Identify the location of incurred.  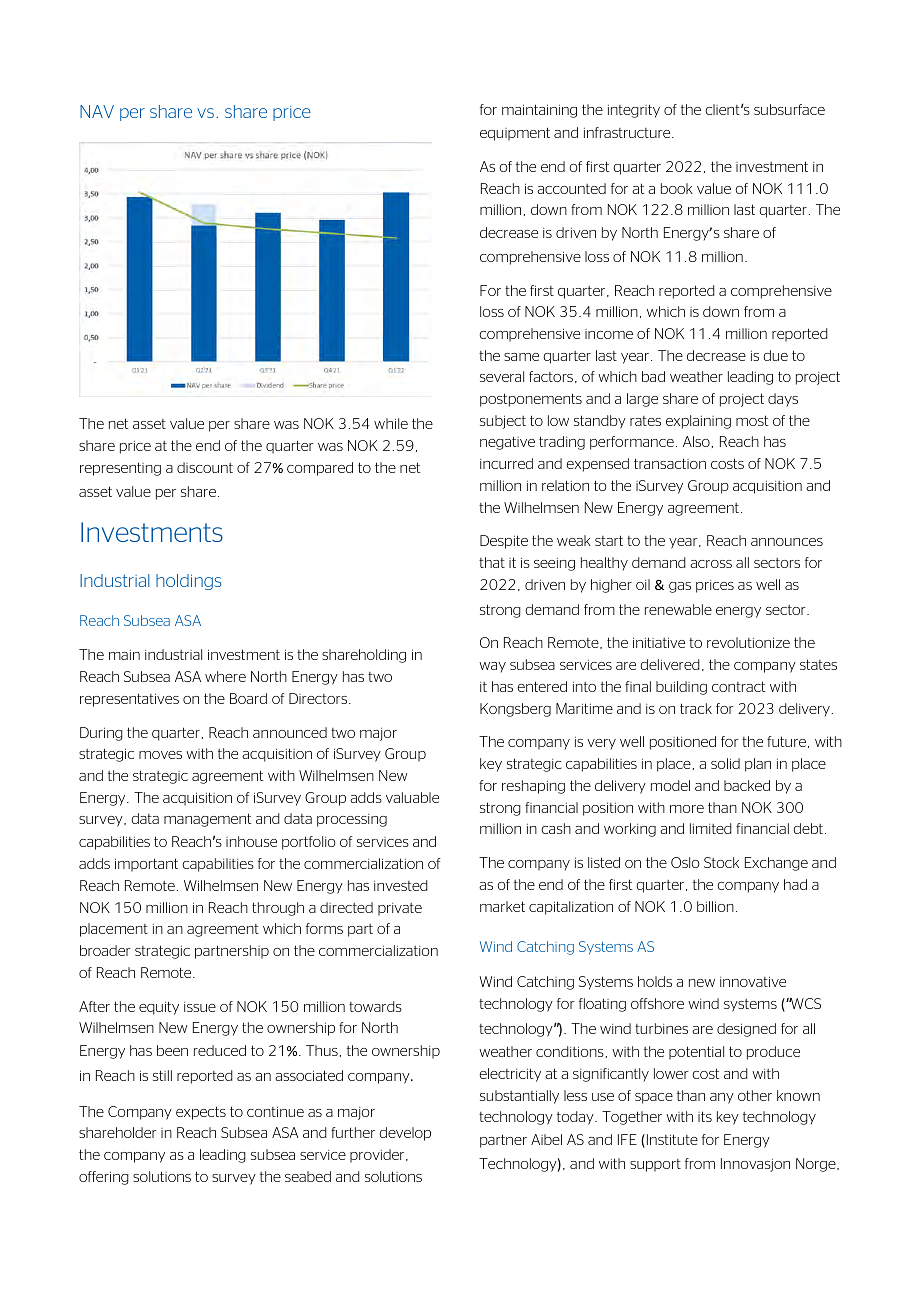
(506, 463).
